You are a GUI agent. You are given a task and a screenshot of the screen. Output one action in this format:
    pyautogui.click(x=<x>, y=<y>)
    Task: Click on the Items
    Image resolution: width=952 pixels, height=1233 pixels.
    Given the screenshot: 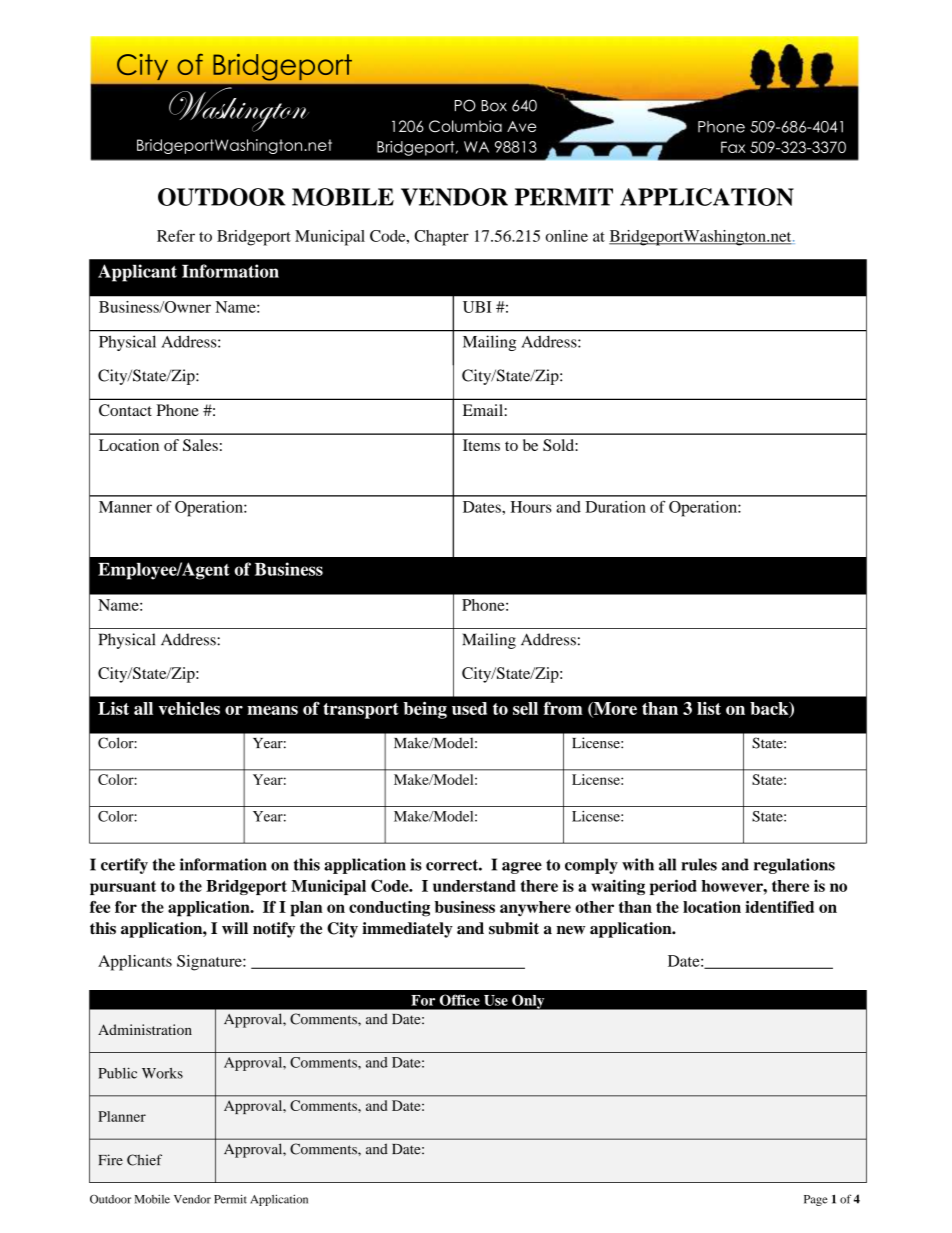 What is the action you would take?
    pyautogui.click(x=481, y=445)
